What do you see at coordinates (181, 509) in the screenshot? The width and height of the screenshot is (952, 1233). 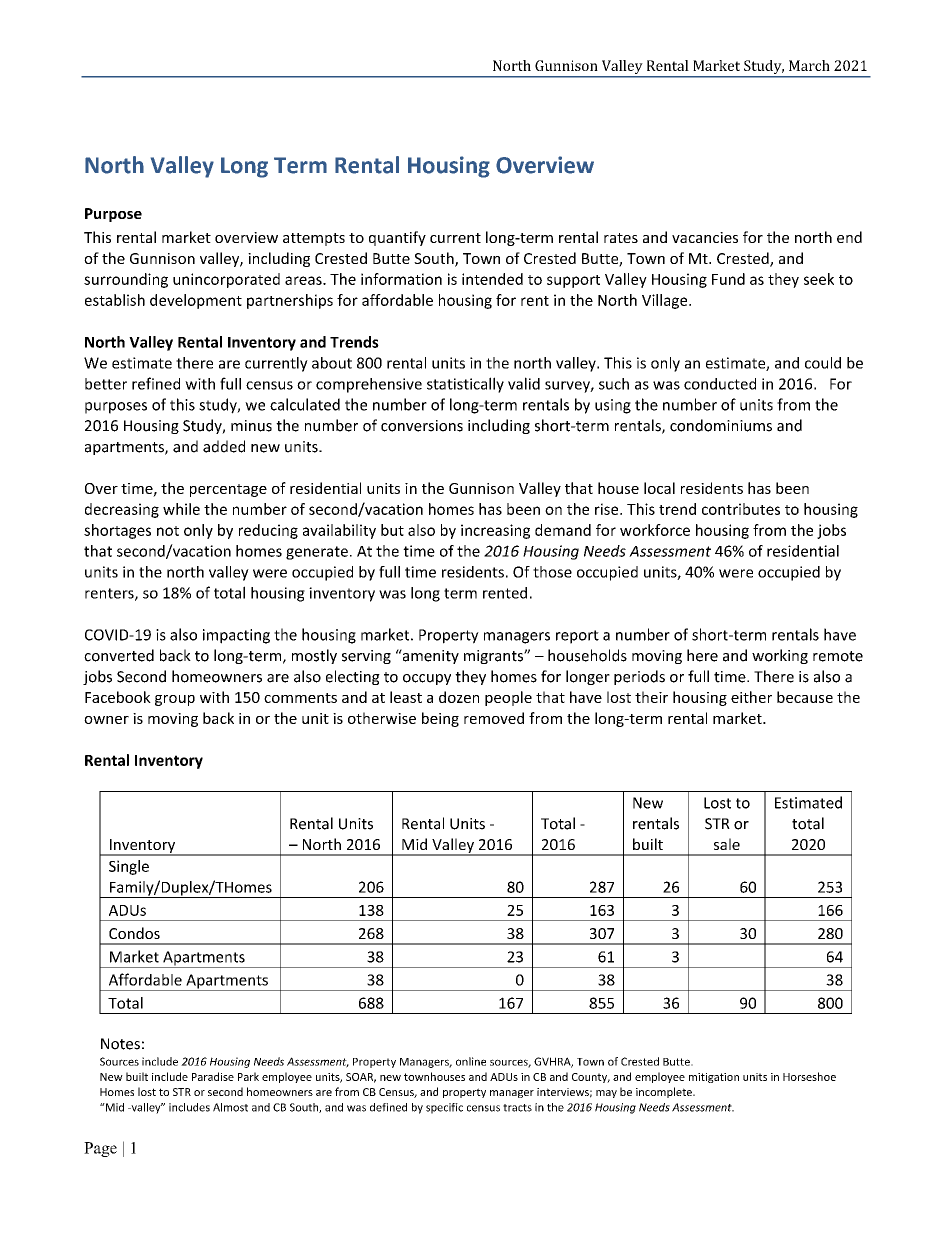 I see `while` at bounding box center [181, 509].
